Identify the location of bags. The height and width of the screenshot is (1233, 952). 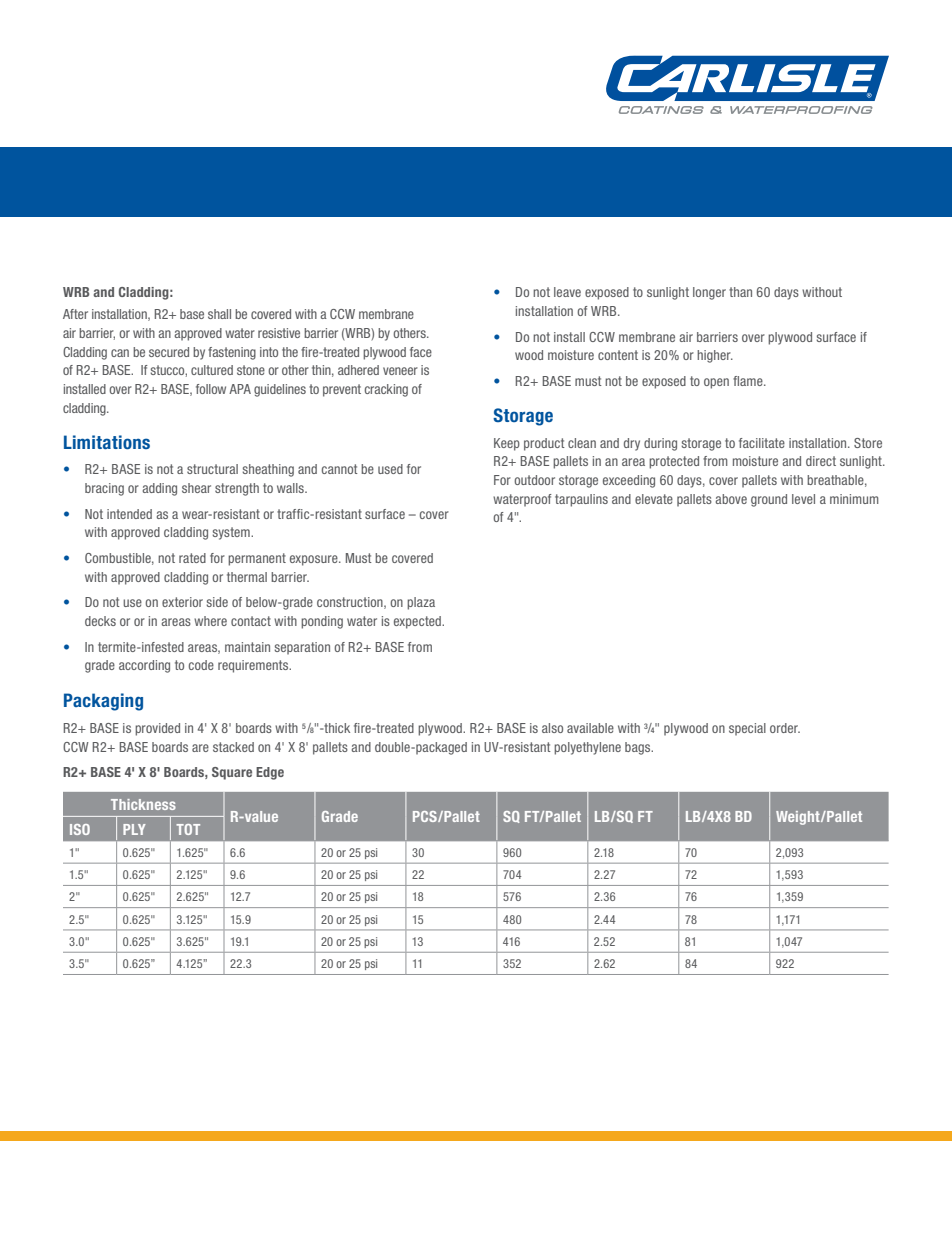
(639, 748).
